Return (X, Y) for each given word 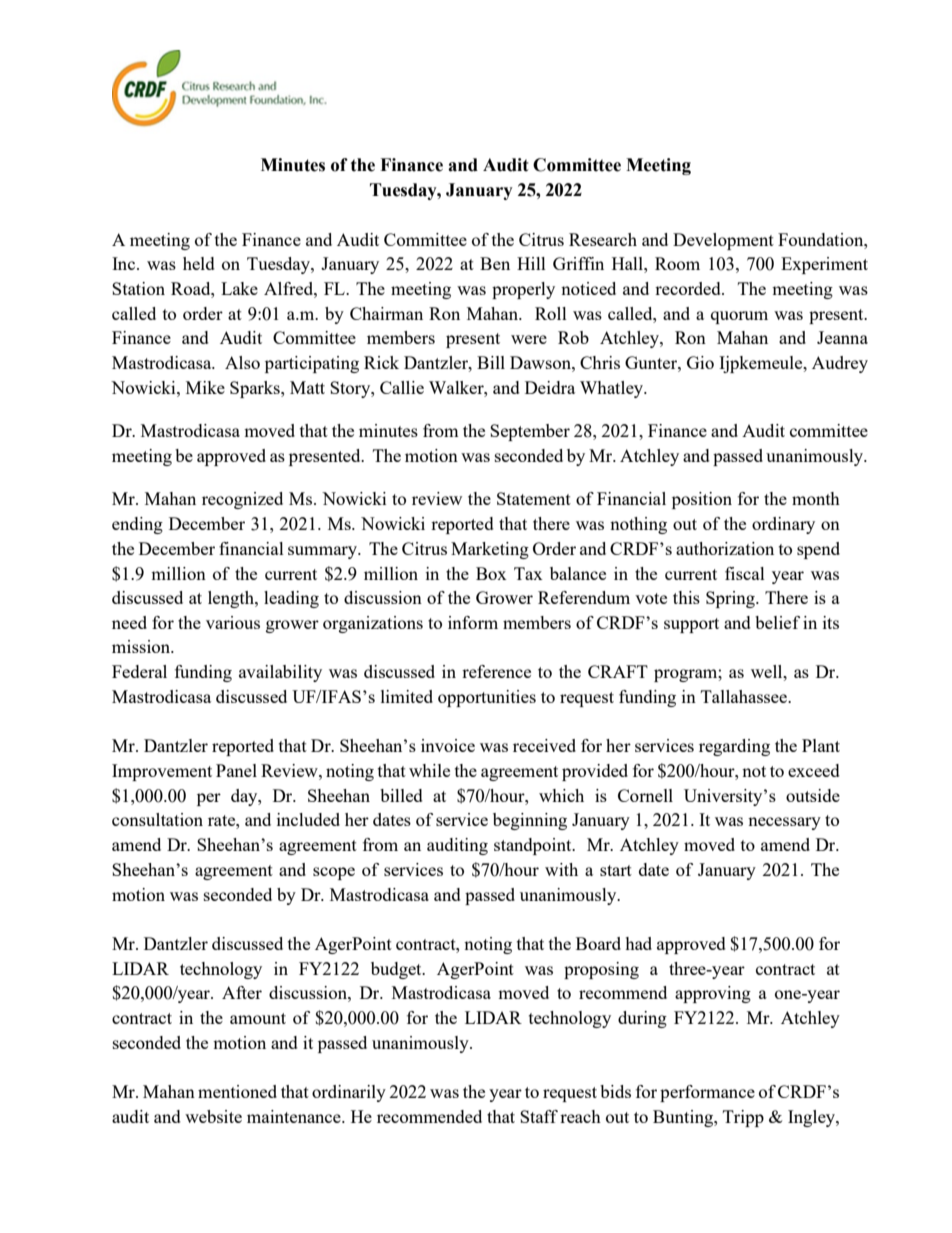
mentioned (237, 1091)
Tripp (743, 1118)
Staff (539, 1116)
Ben (495, 263)
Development (723, 241)
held (199, 263)
